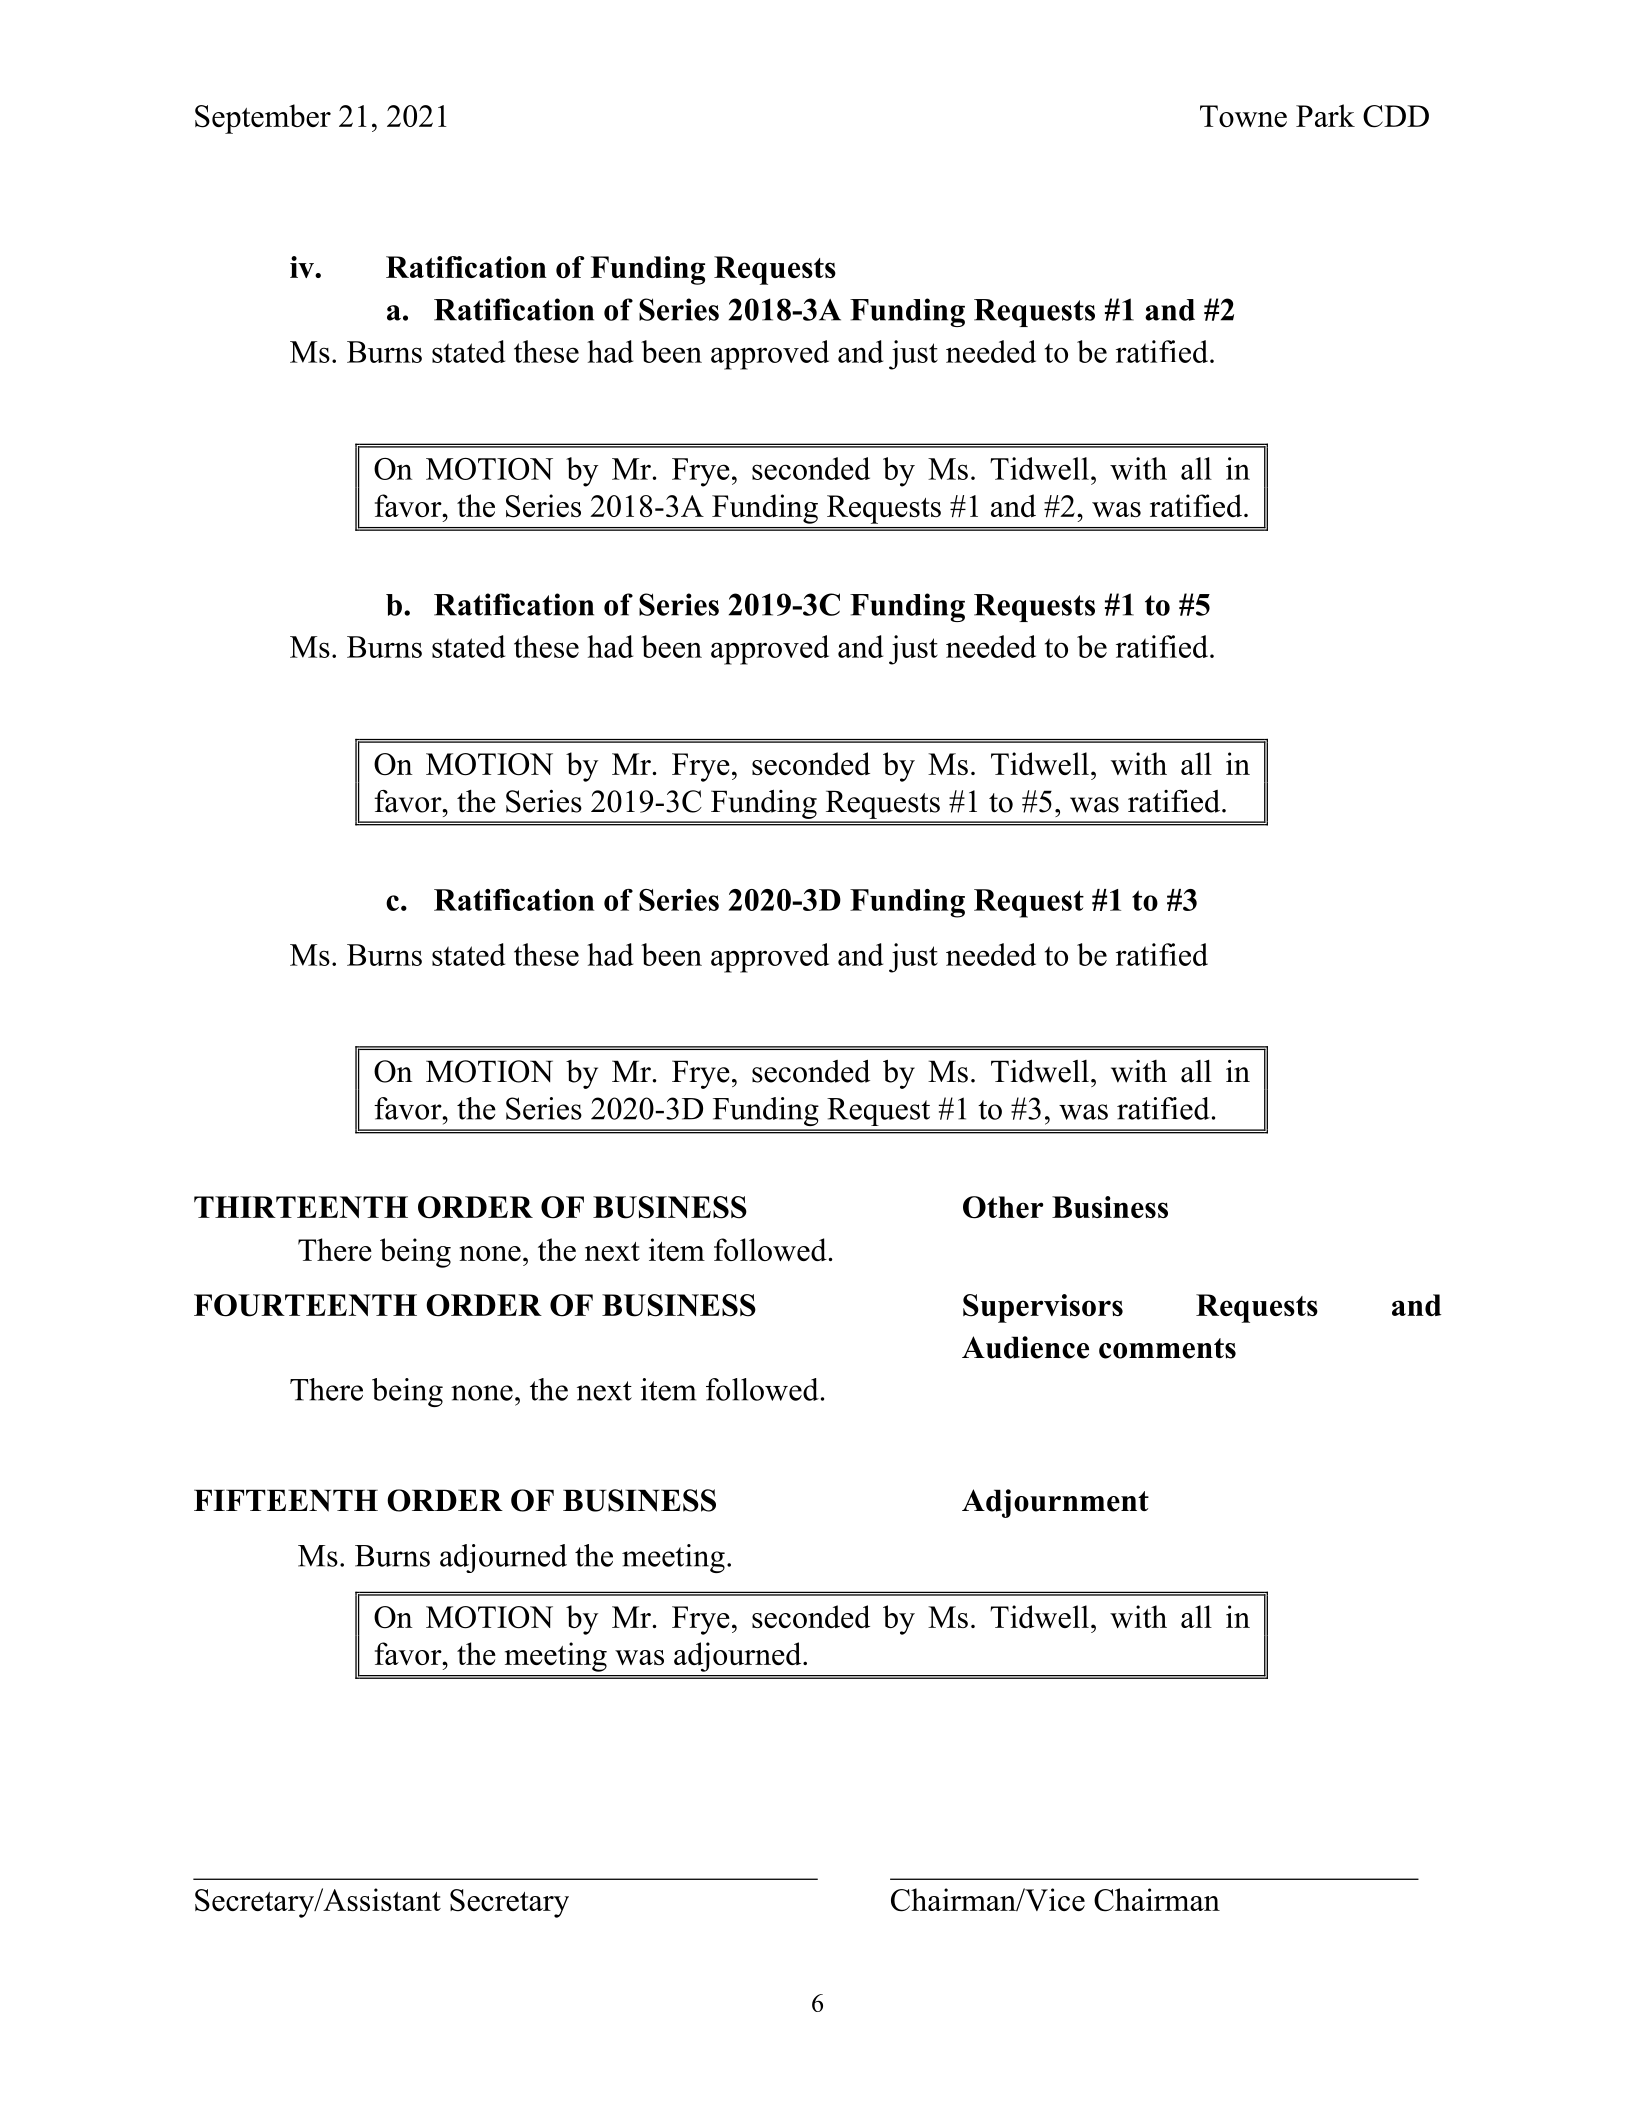 This screenshot has width=1633, height=2113. I want to click on Supervisors, so click(1043, 1308).
